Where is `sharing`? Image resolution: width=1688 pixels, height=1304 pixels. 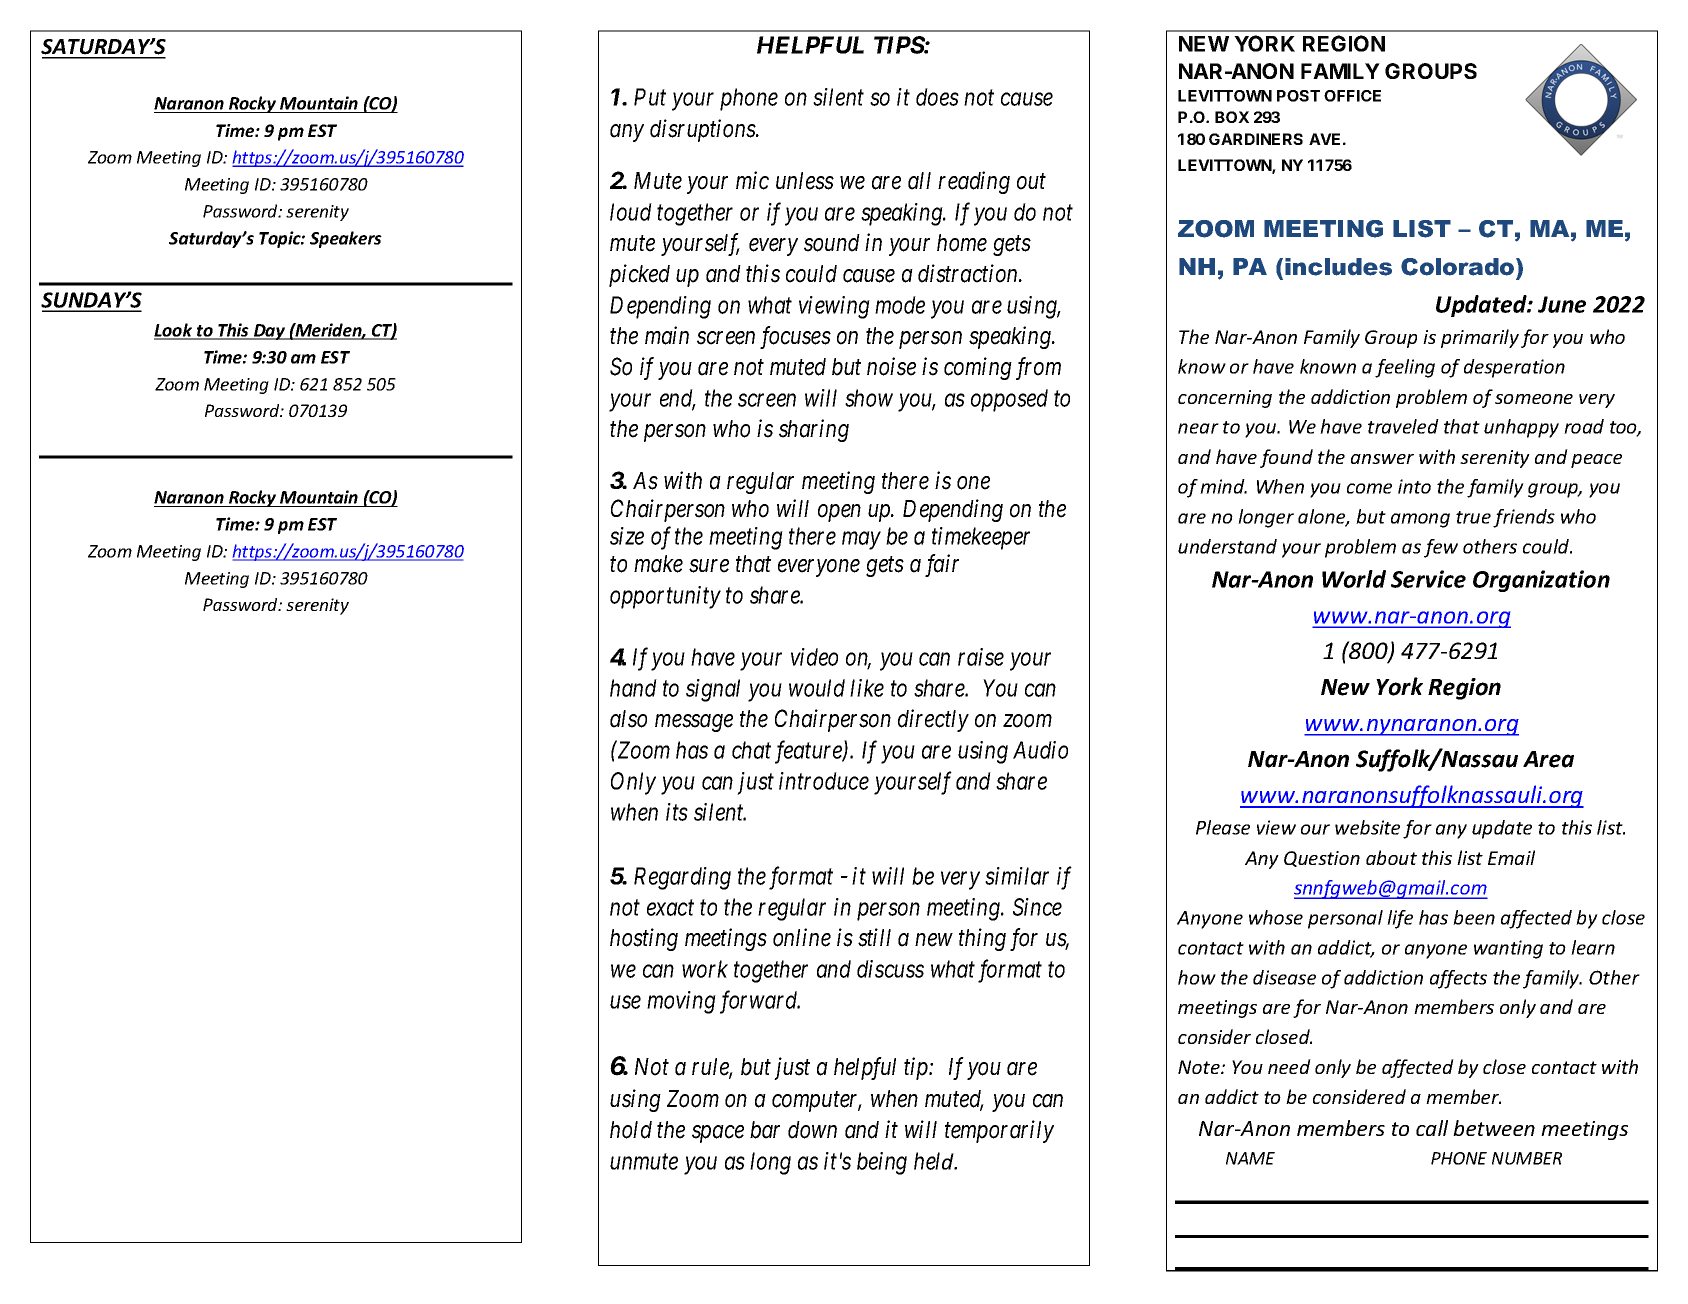 sharing is located at coordinates (814, 430).
